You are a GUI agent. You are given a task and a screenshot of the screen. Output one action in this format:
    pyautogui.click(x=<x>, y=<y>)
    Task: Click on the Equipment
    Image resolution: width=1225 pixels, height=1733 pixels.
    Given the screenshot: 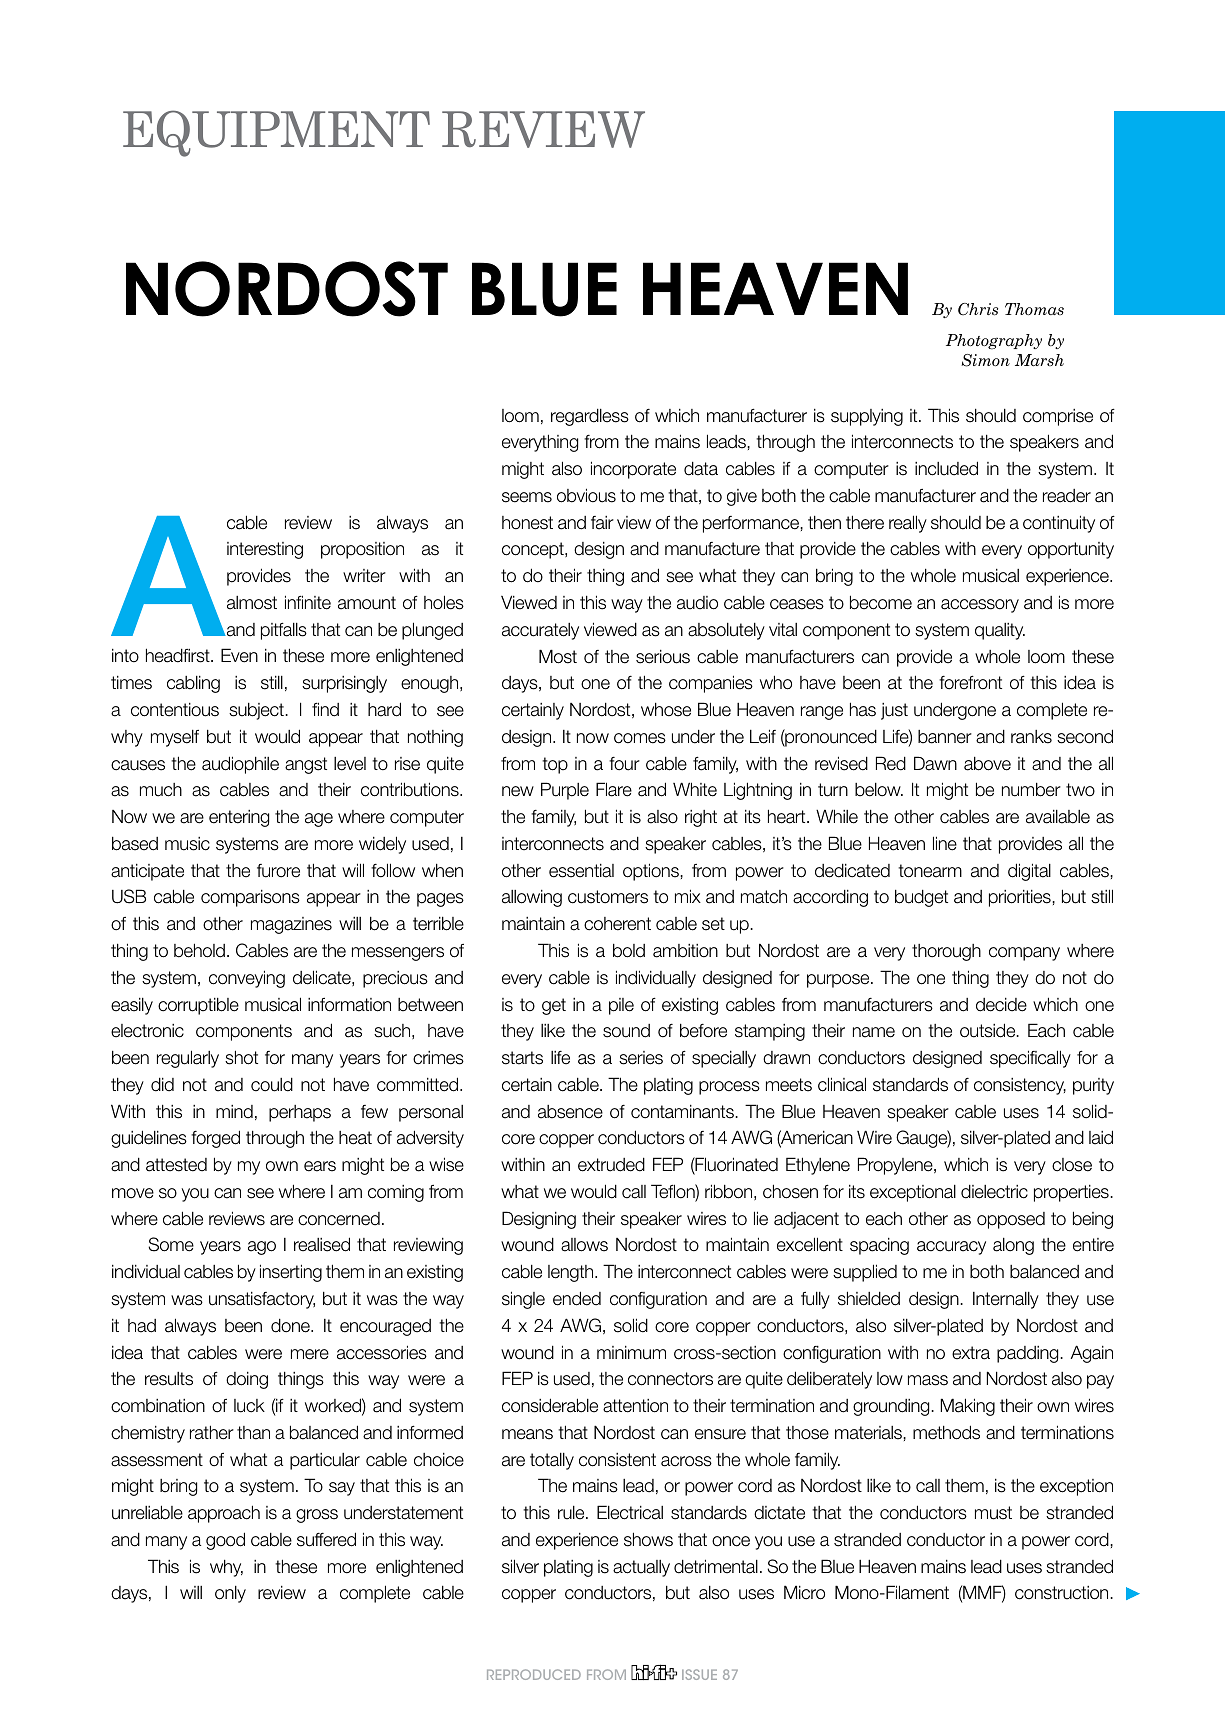 What is the action you would take?
    pyautogui.click(x=276, y=133)
